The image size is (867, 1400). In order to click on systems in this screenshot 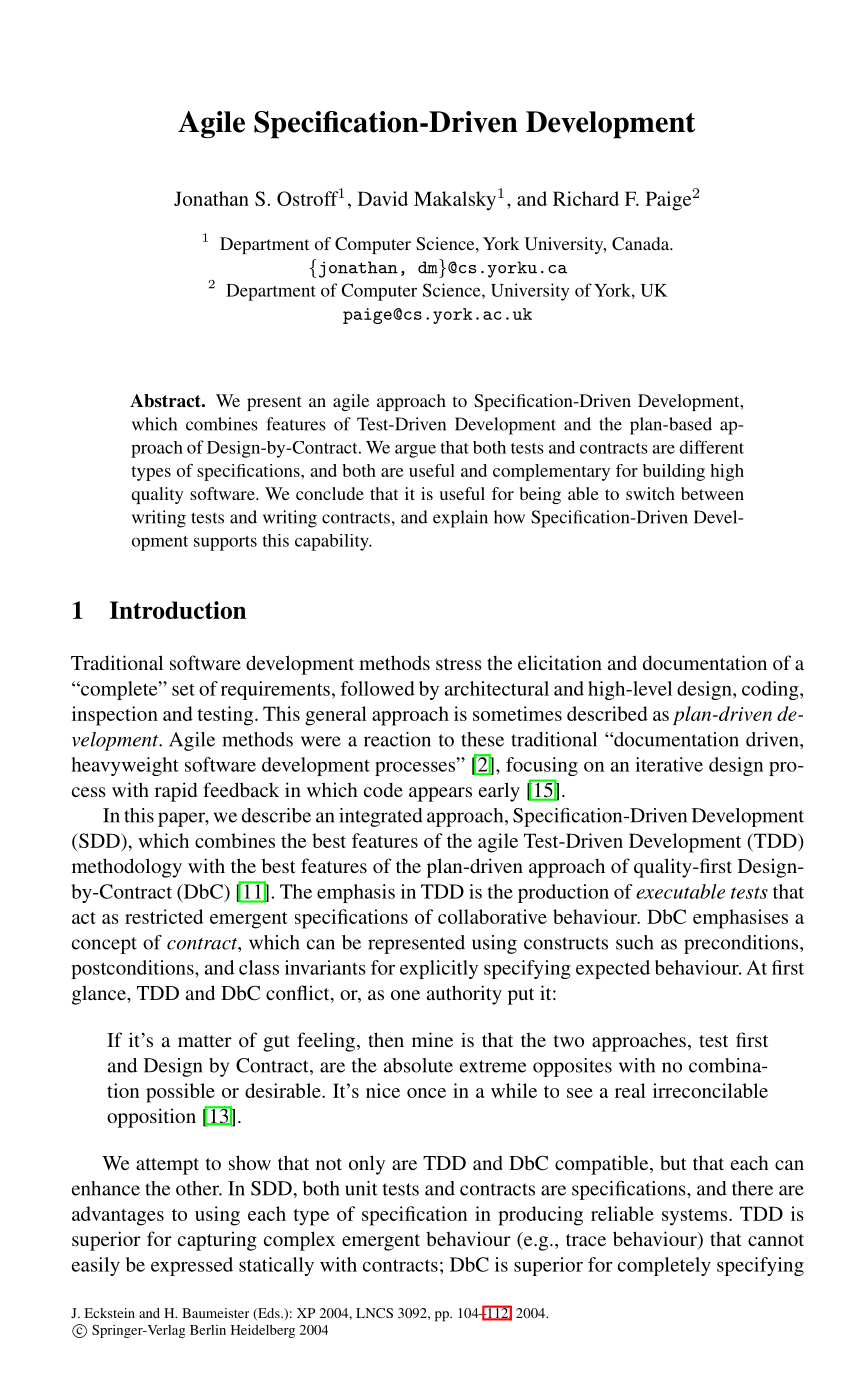, I will do `click(696, 1217)`.
